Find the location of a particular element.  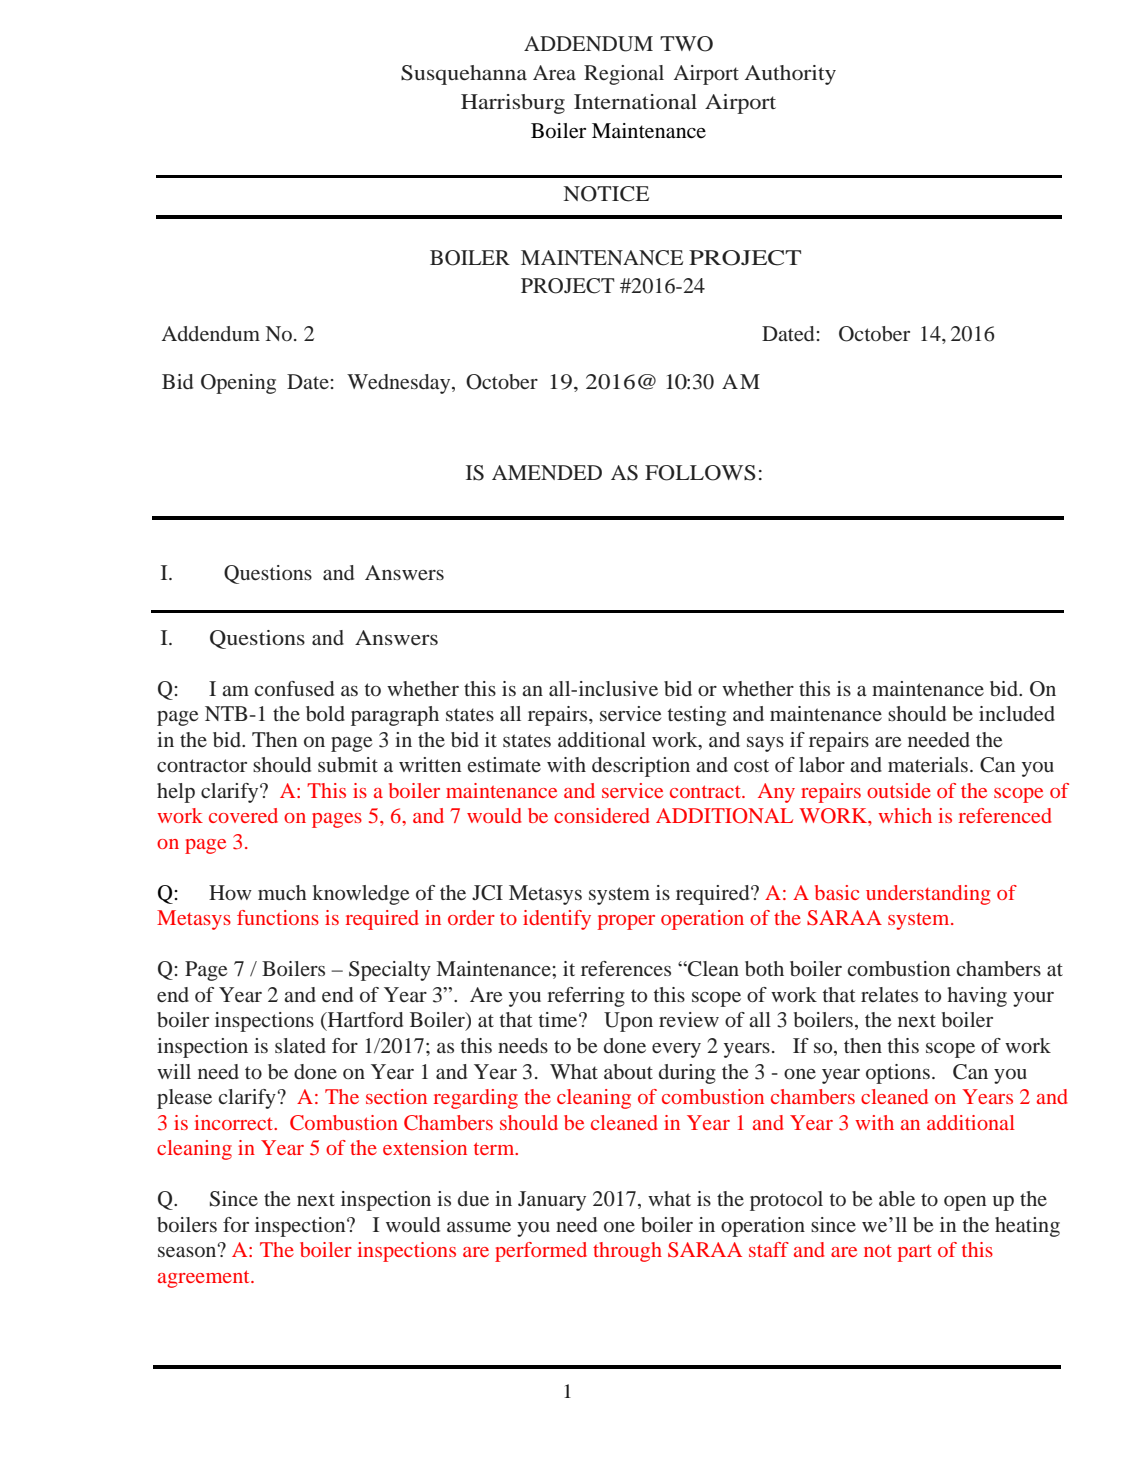

Susquehanna is located at coordinates (464, 75).
